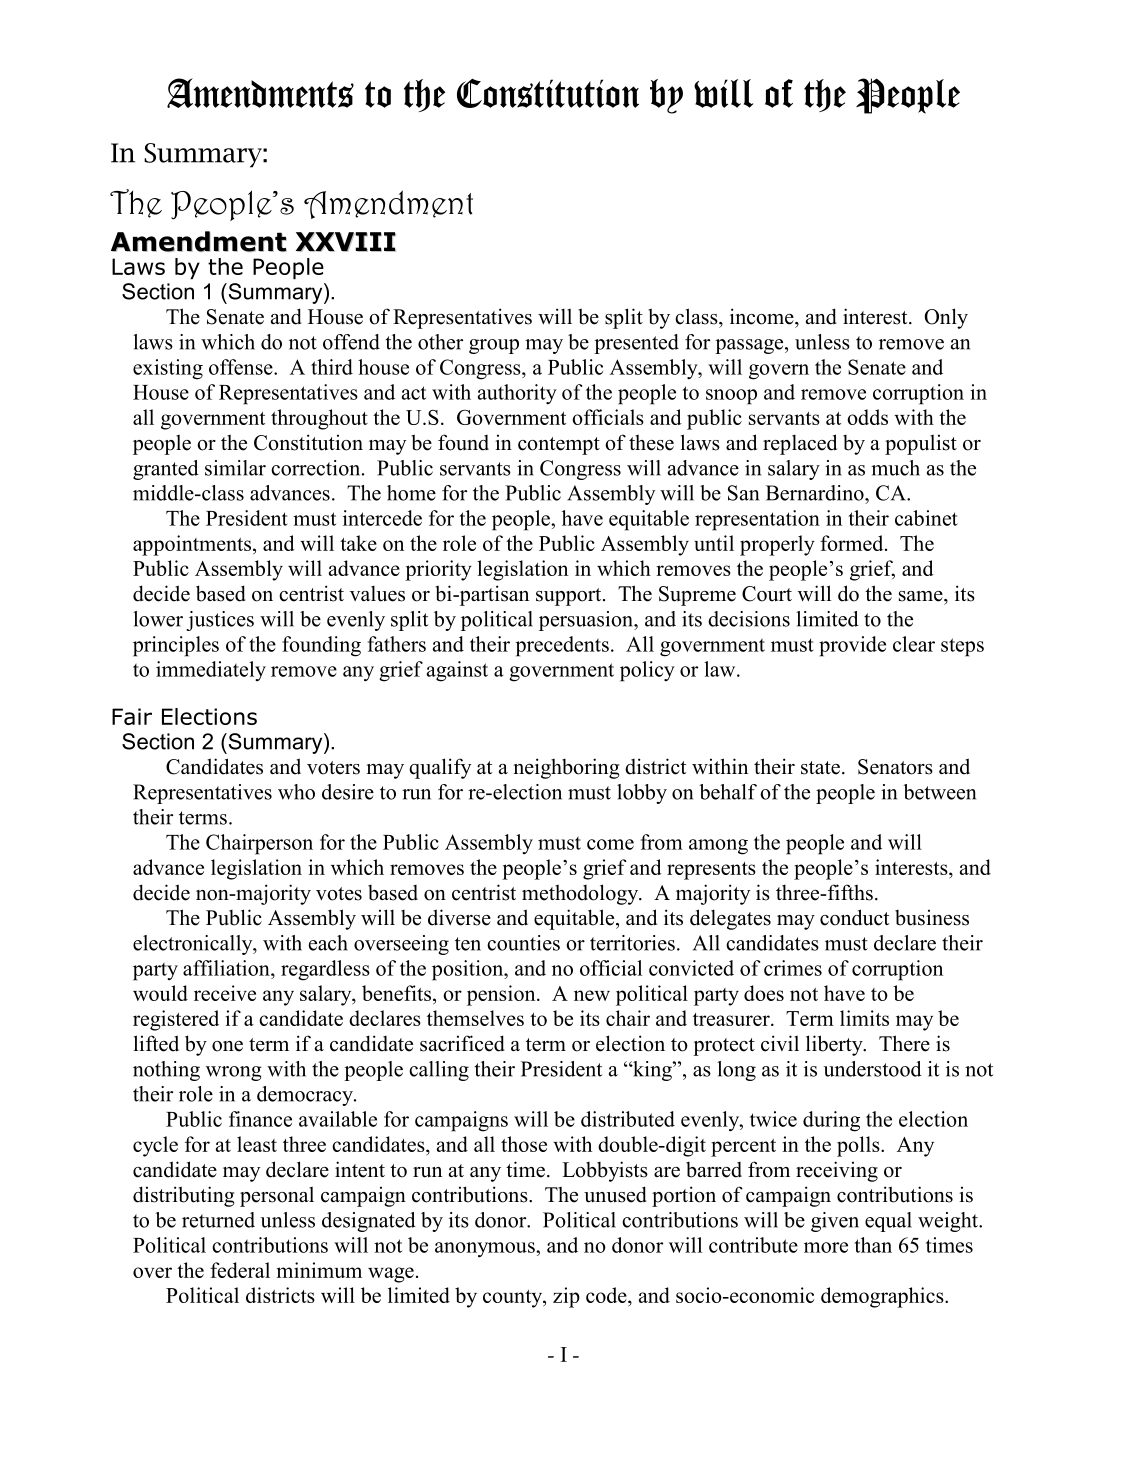 Image resolution: width=1127 pixels, height=1458 pixels. I want to click on federal, so click(240, 1270).
